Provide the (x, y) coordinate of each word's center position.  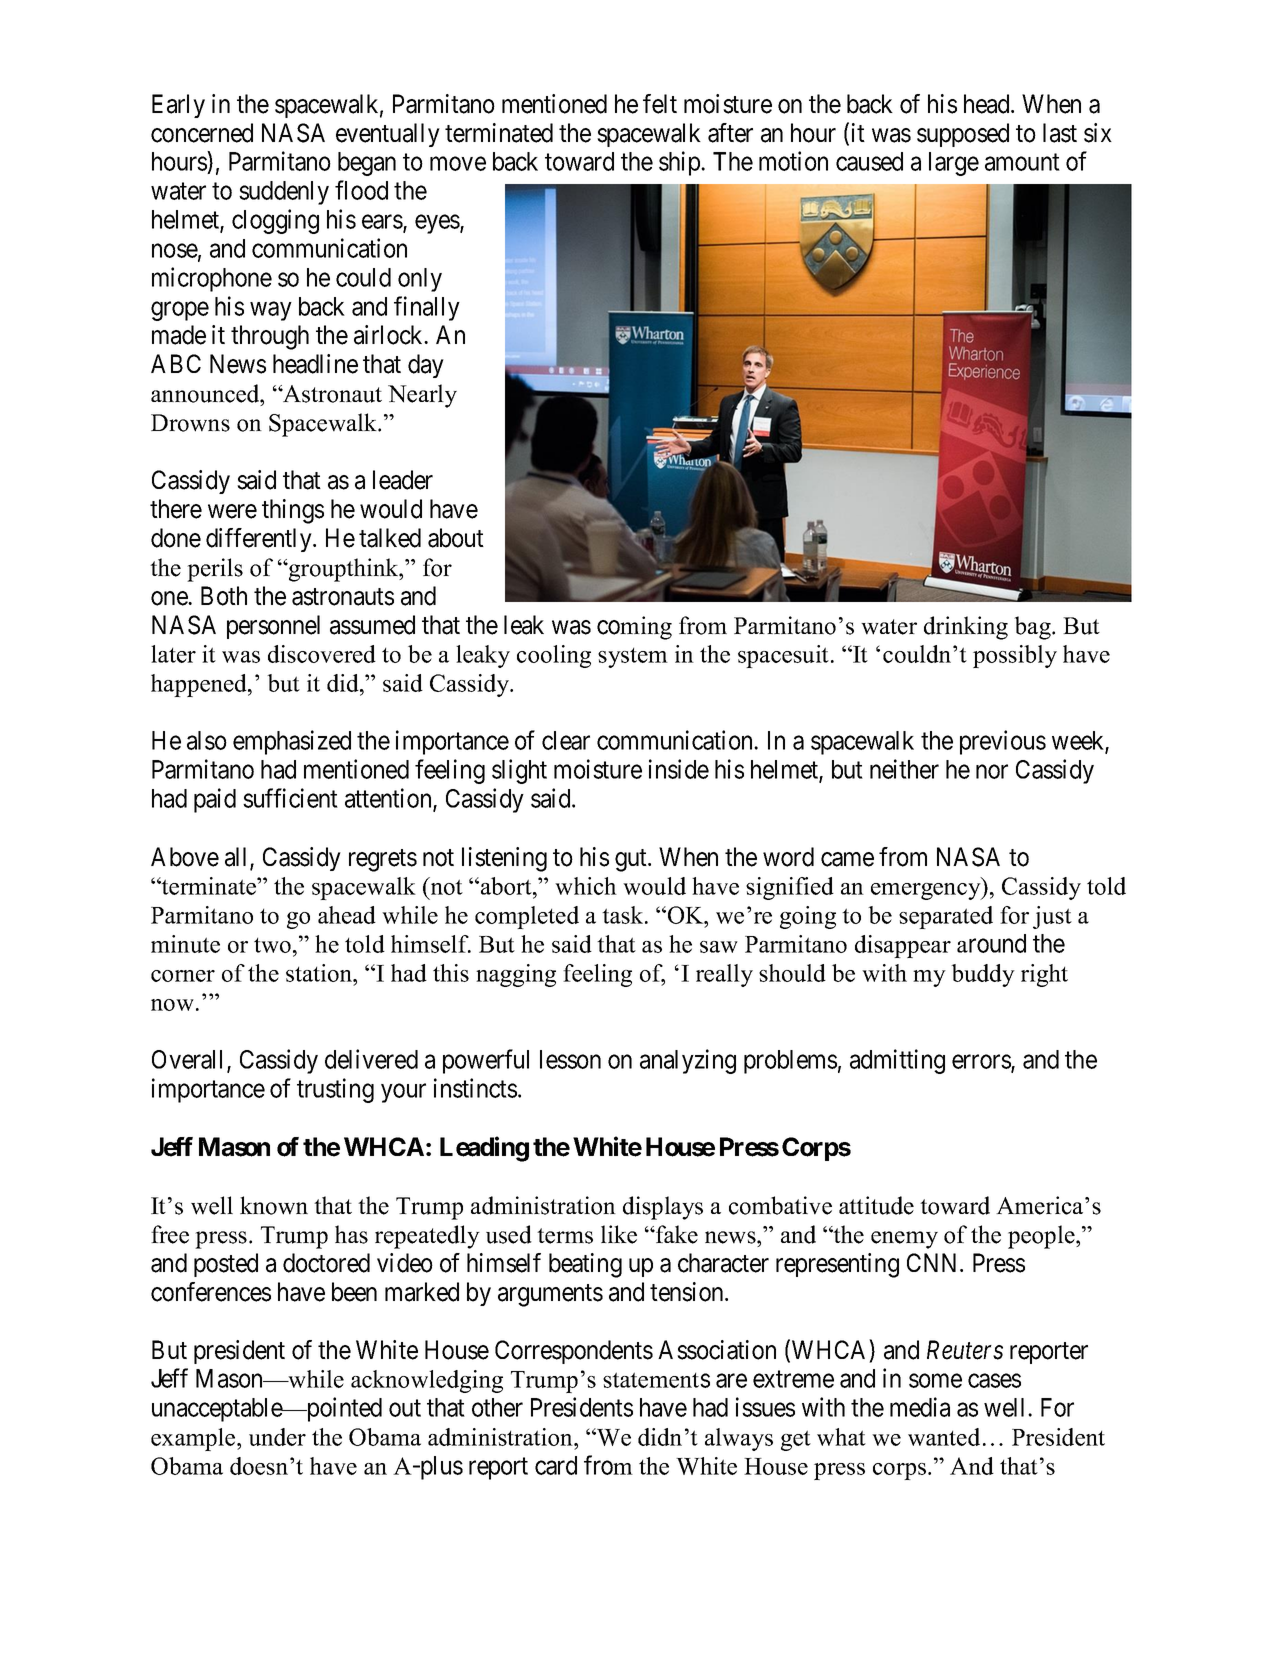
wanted (944, 1437)
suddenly (284, 193)
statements (656, 1380)
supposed (963, 135)
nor (992, 772)
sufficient (290, 798)
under (277, 1437)
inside (679, 769)
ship (680, 163)
